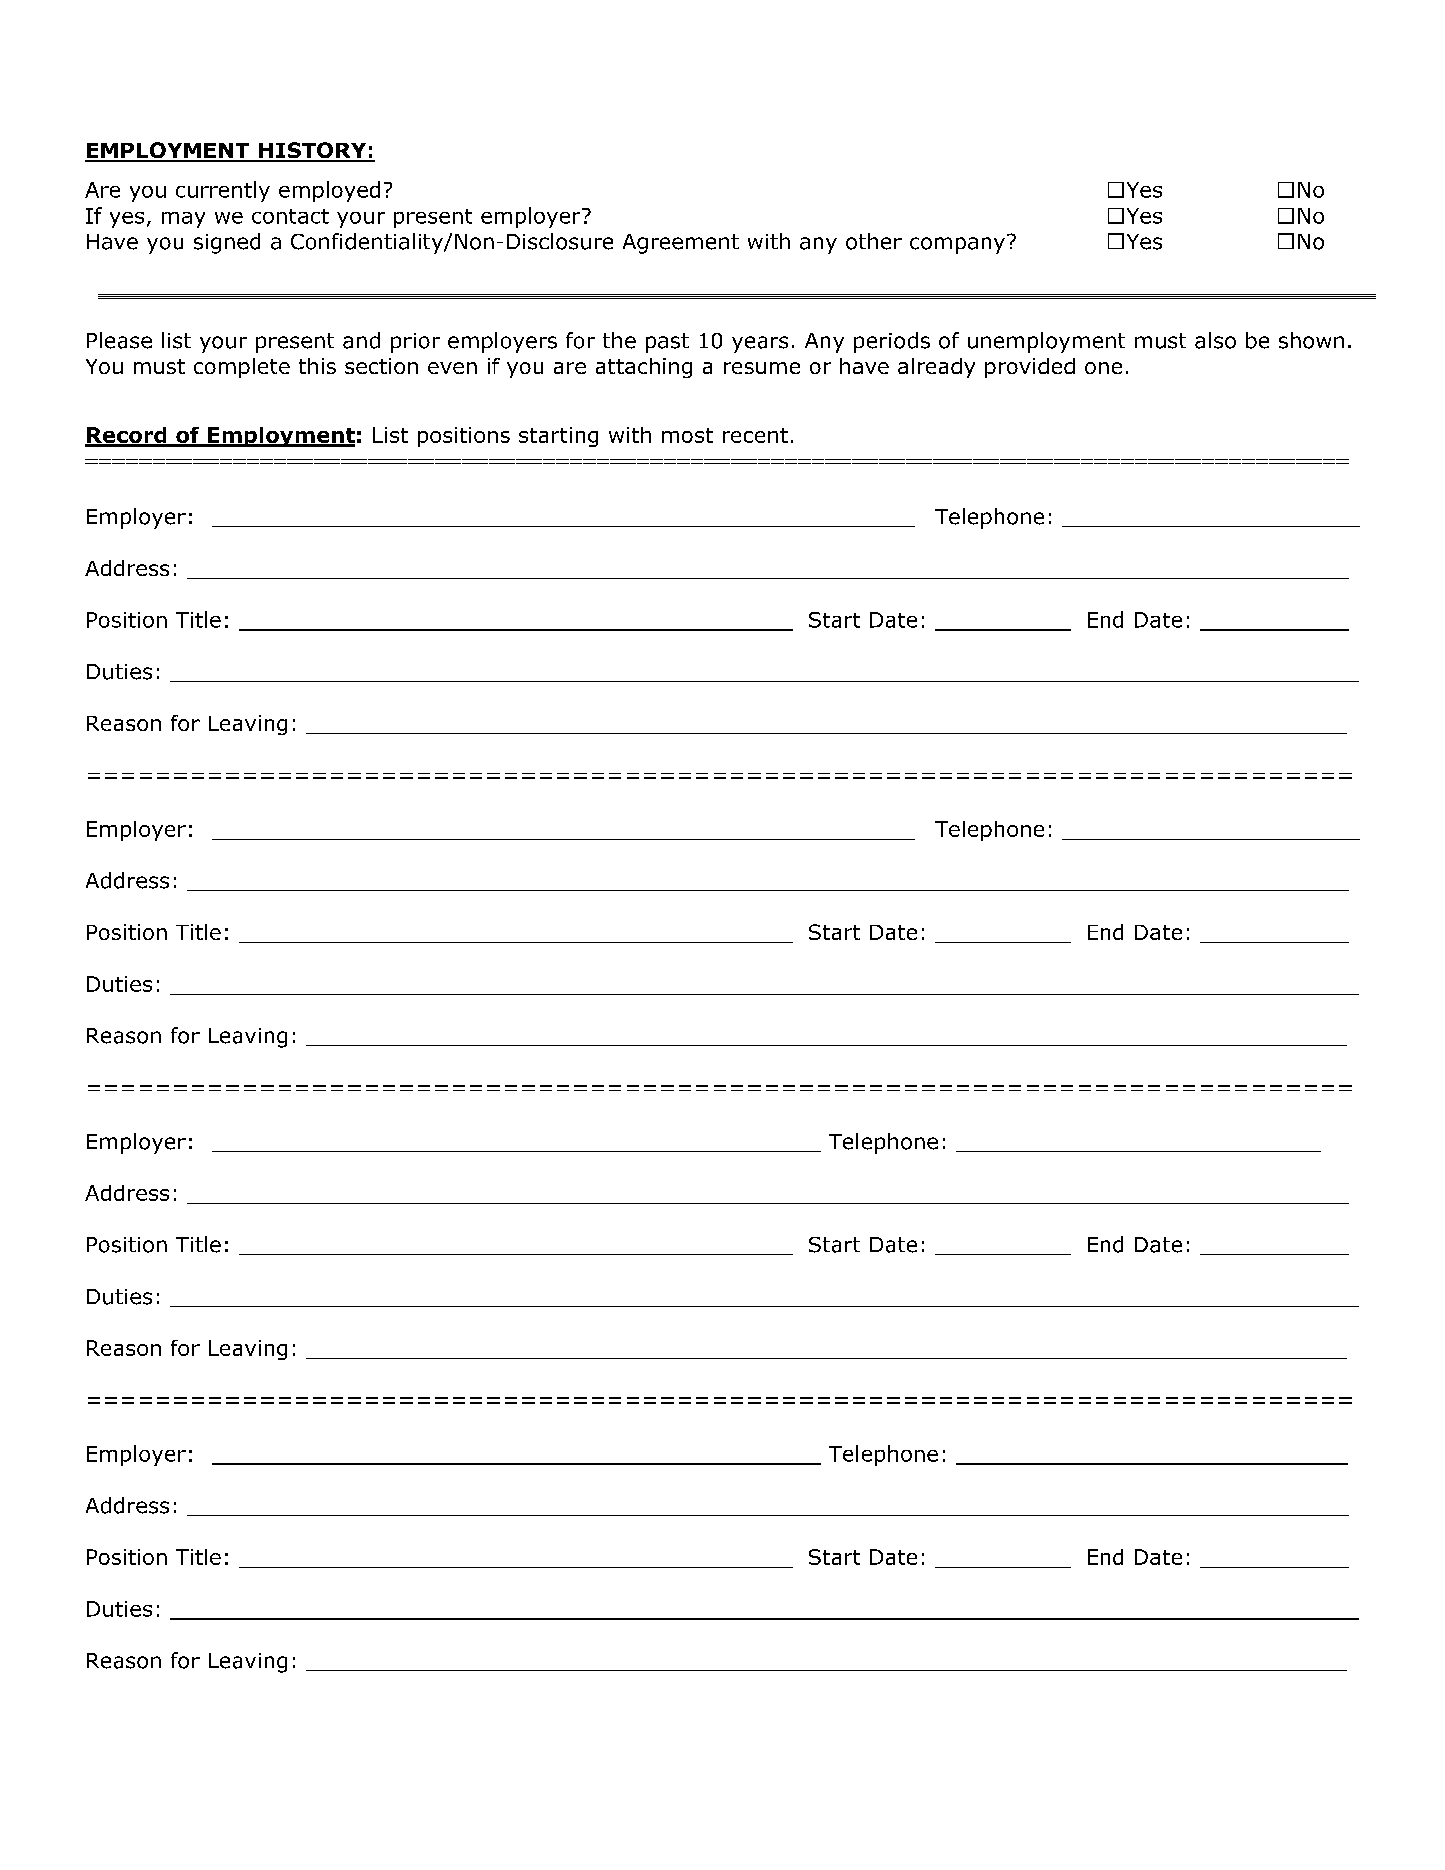 The width and height of the screenshot is (1445, 1870). I want to click on and, so click(361, 340).
